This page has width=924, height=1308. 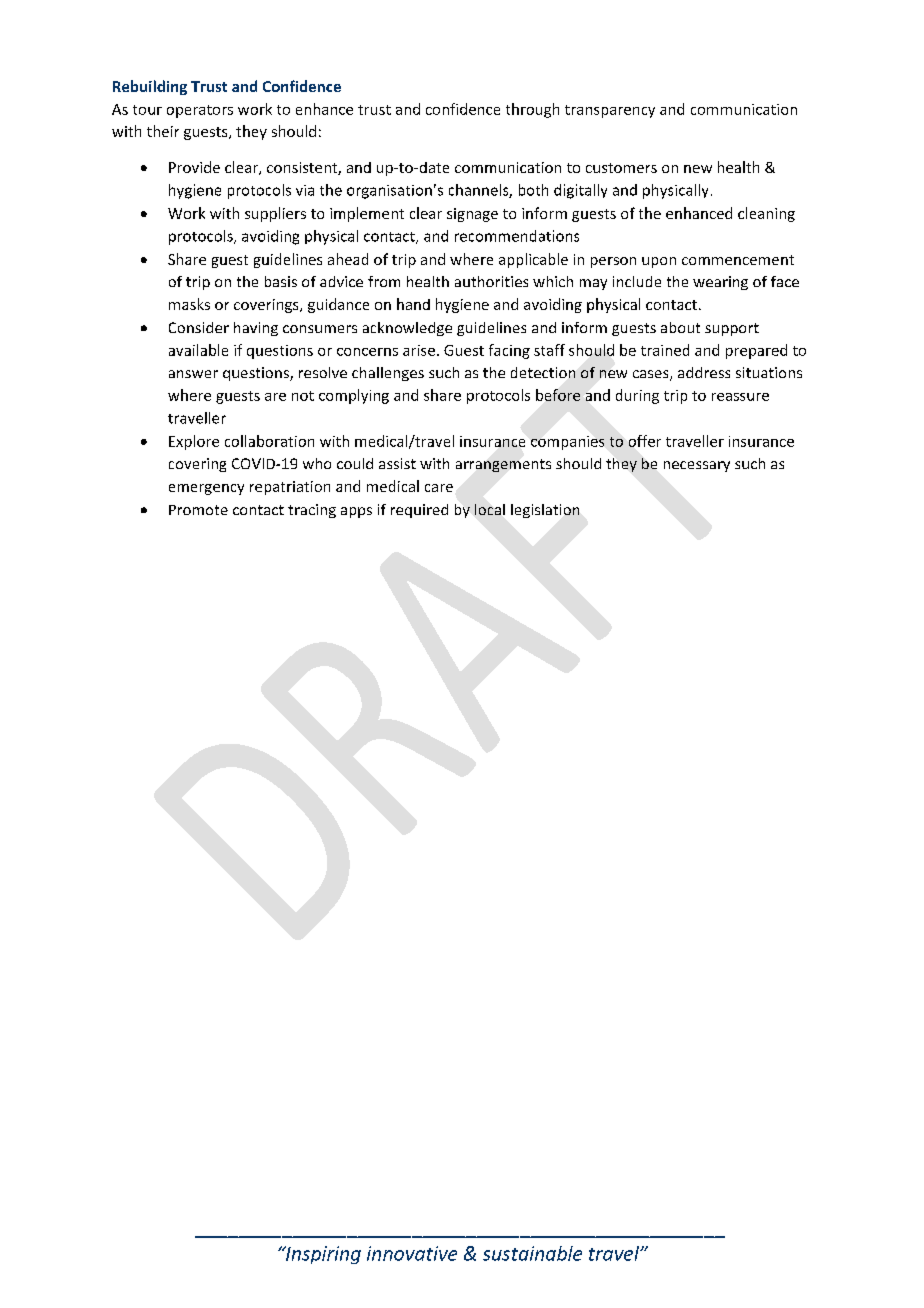 What do you see at coordinates (532, 110) in the page?
I see `through` at bounding box center [532, 110].
